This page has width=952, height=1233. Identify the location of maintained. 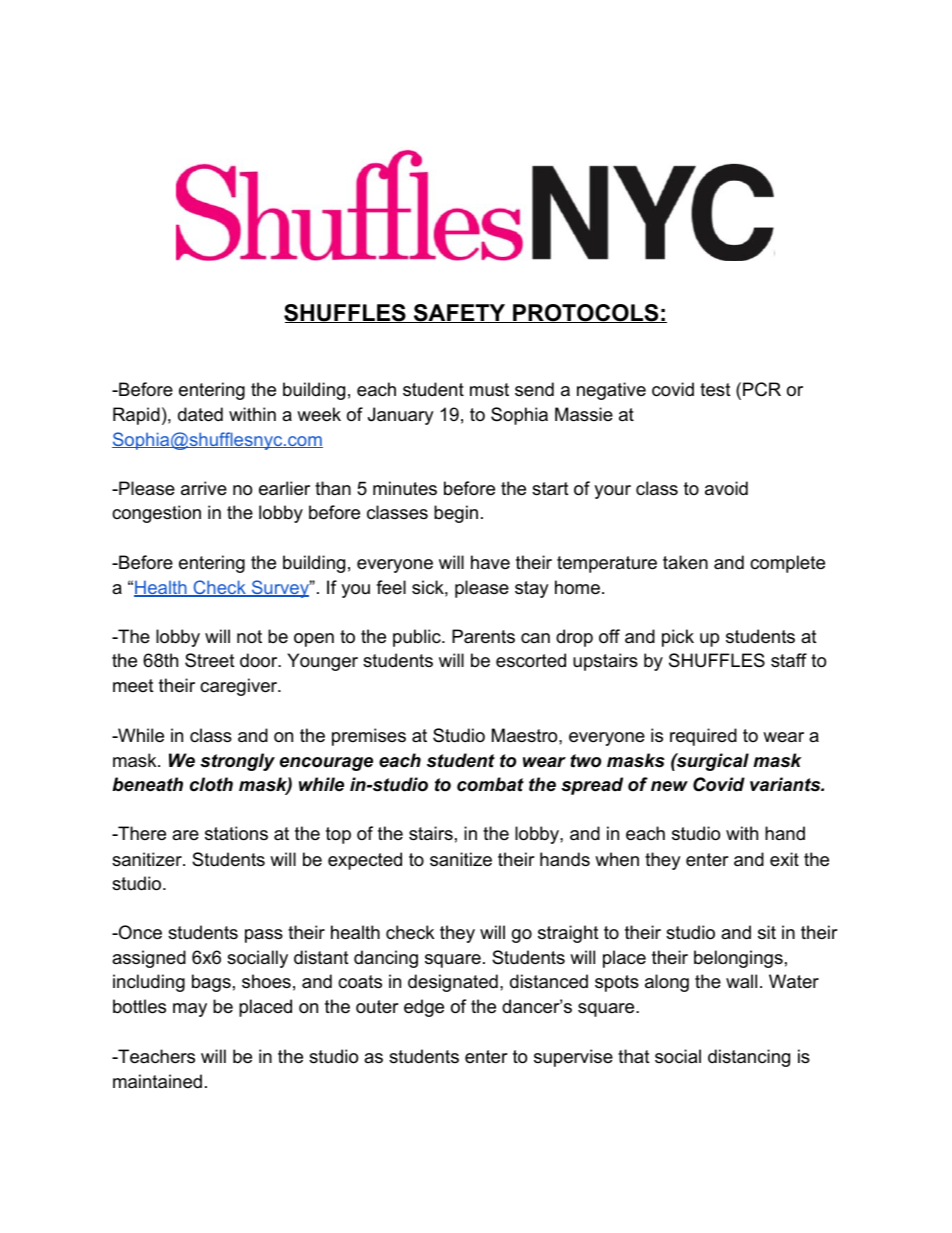
(157, 1081).
